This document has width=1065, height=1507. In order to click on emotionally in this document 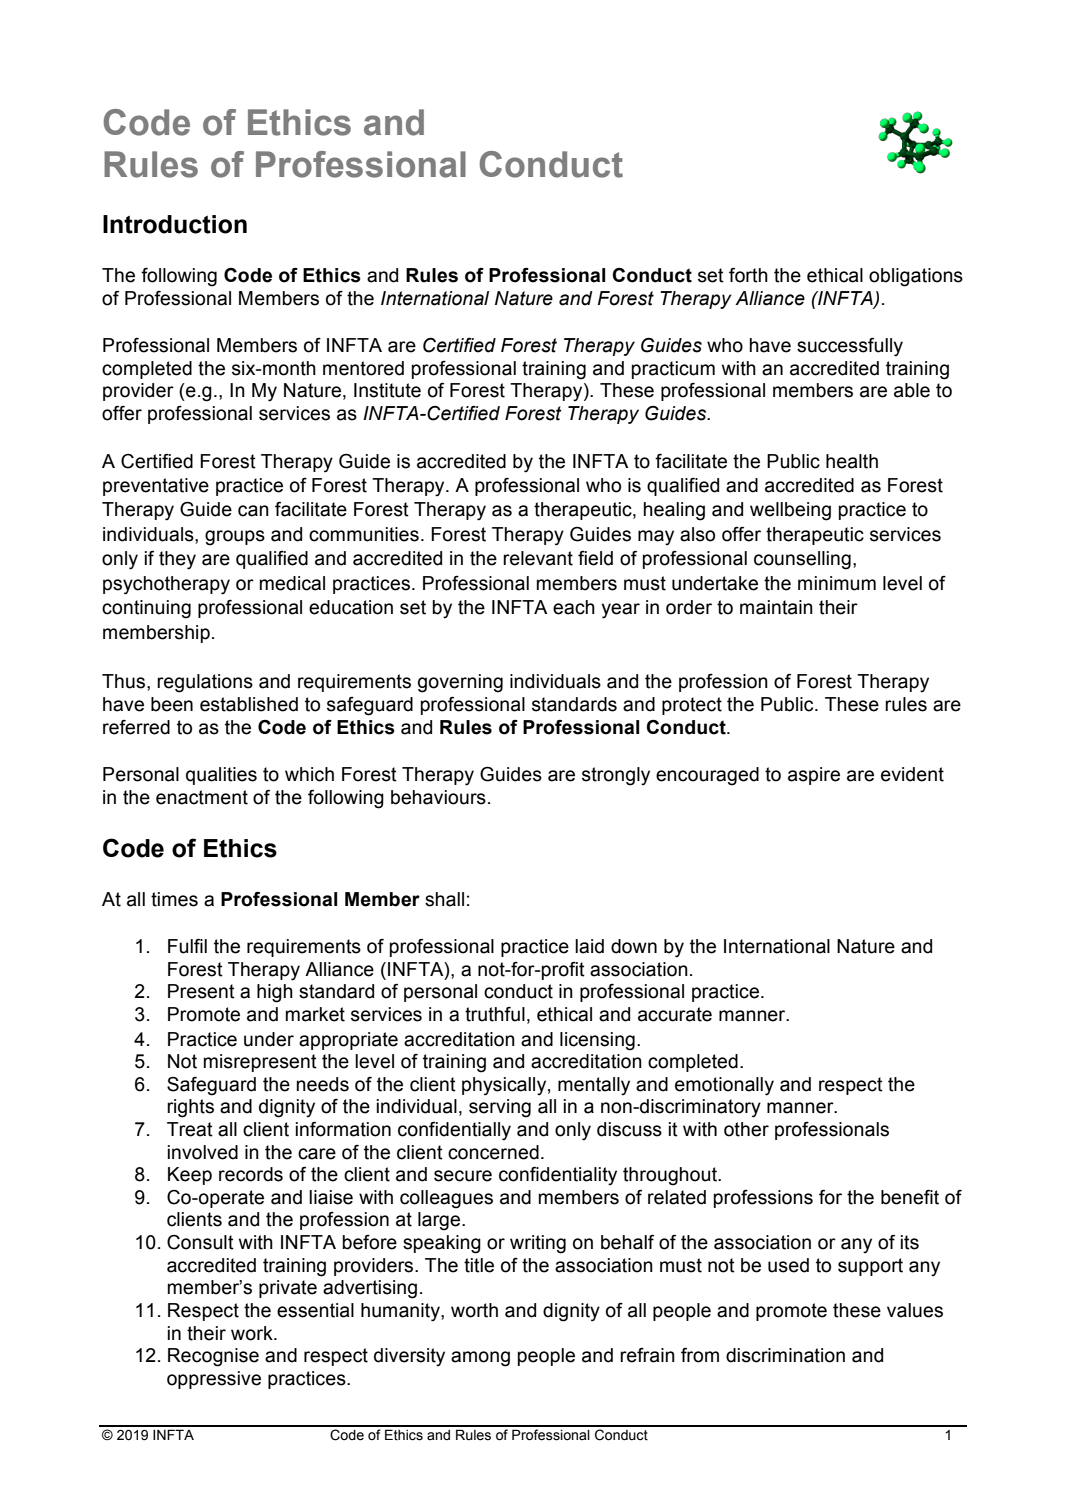, I will do `click(724, 1086)`.
